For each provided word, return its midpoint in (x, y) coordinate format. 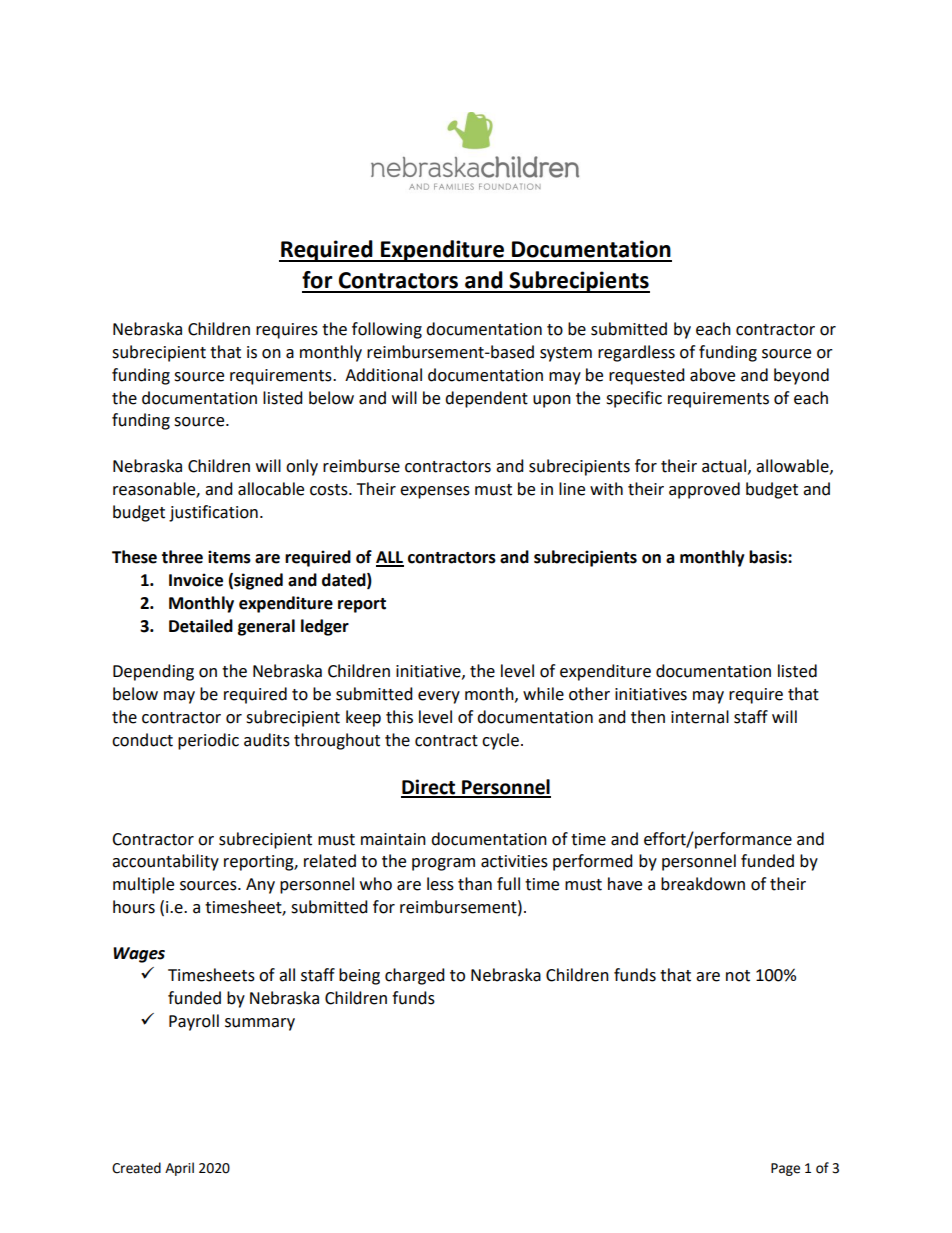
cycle (500, 741)
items (229, 557)
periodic (208, 741)
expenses (435, 492)
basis (769, 557)
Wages (139, 955)
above (712, 375)
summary (260, 1024)
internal (700, 717)
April (179, 1169)
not (738, 976)
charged (415, 976)
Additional (383, 375)
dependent (486, 399)
